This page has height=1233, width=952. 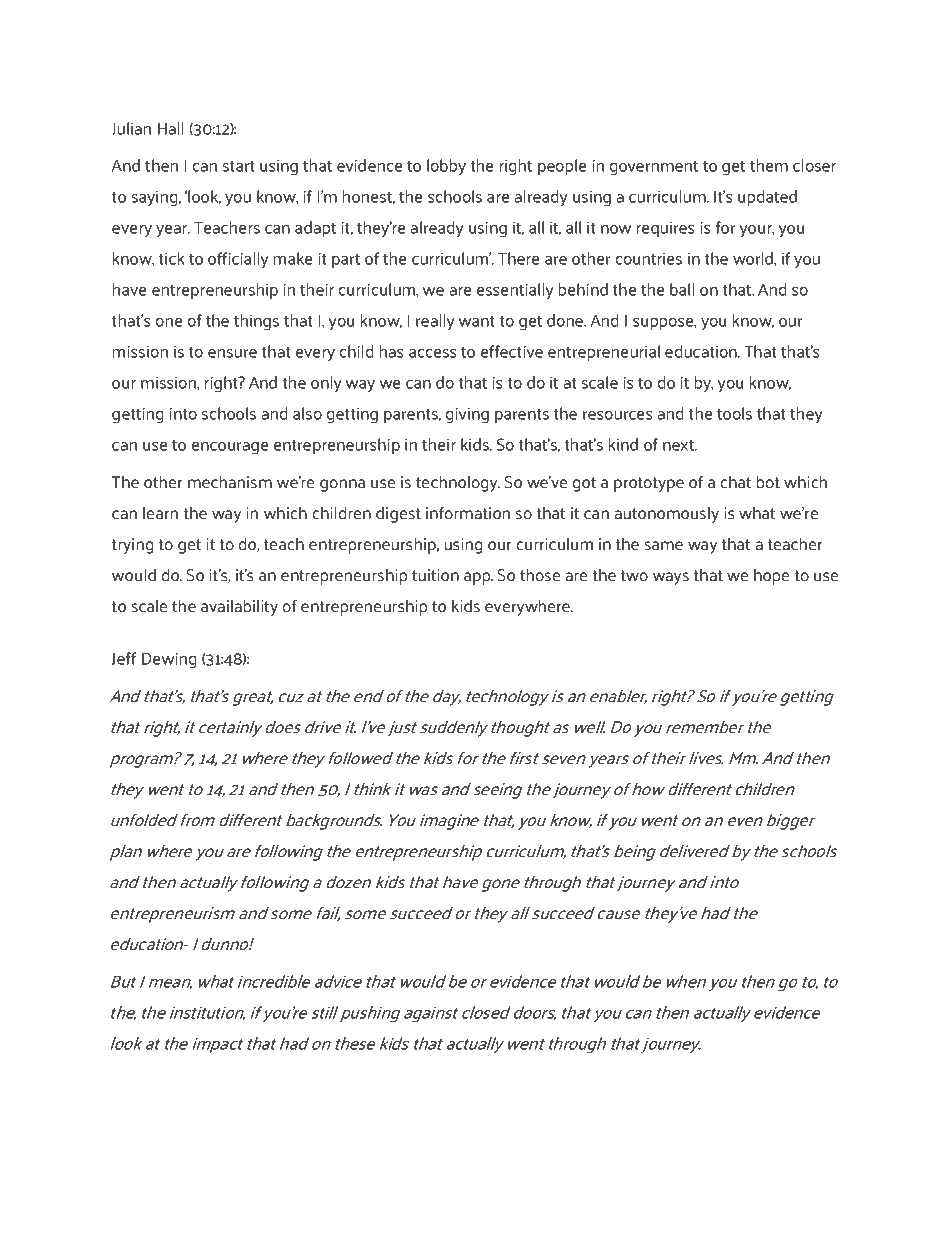 I want to click on Jeff, so click(x=124, y=658).
